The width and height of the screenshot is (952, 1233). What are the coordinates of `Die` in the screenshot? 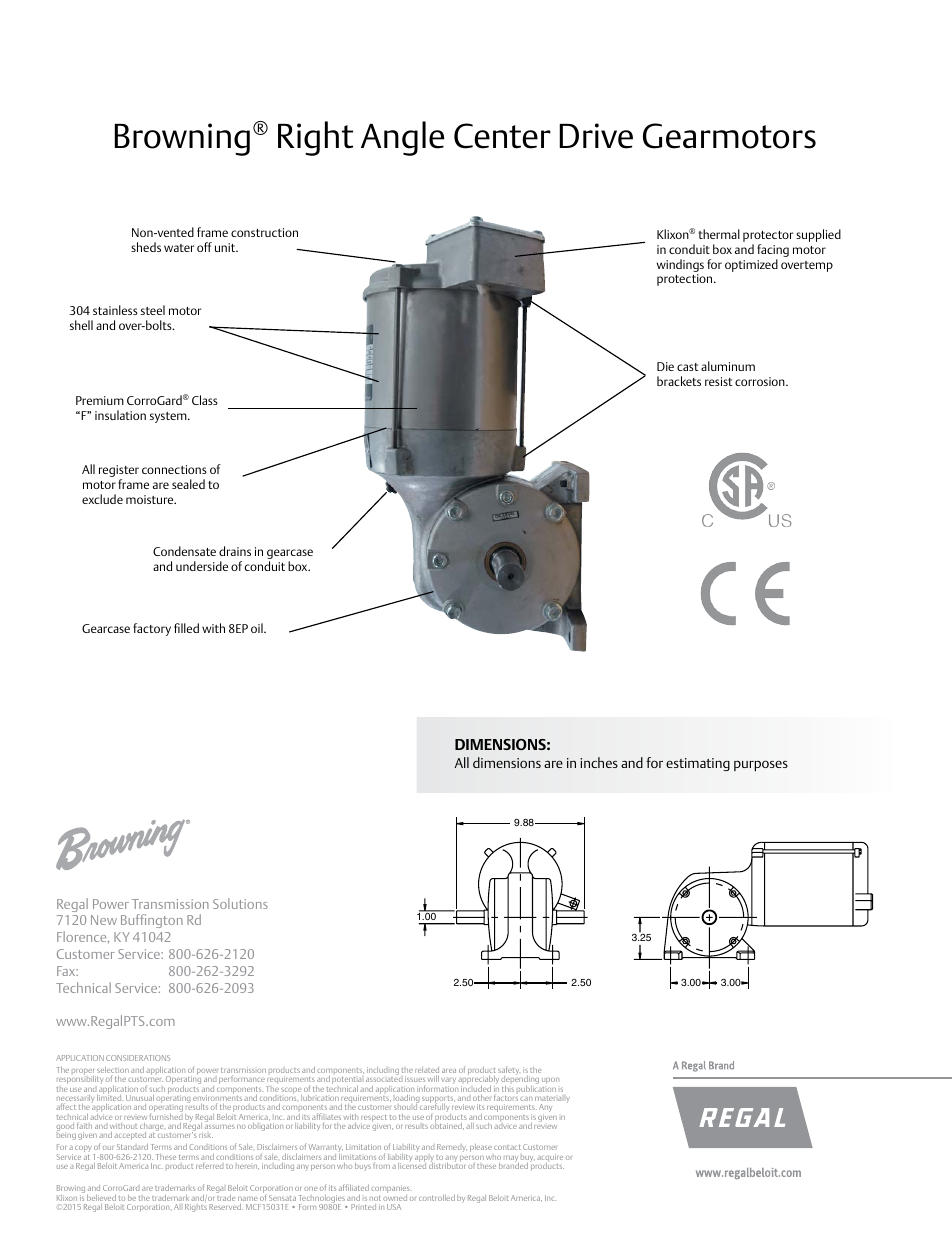 It's located at (665, 366).
